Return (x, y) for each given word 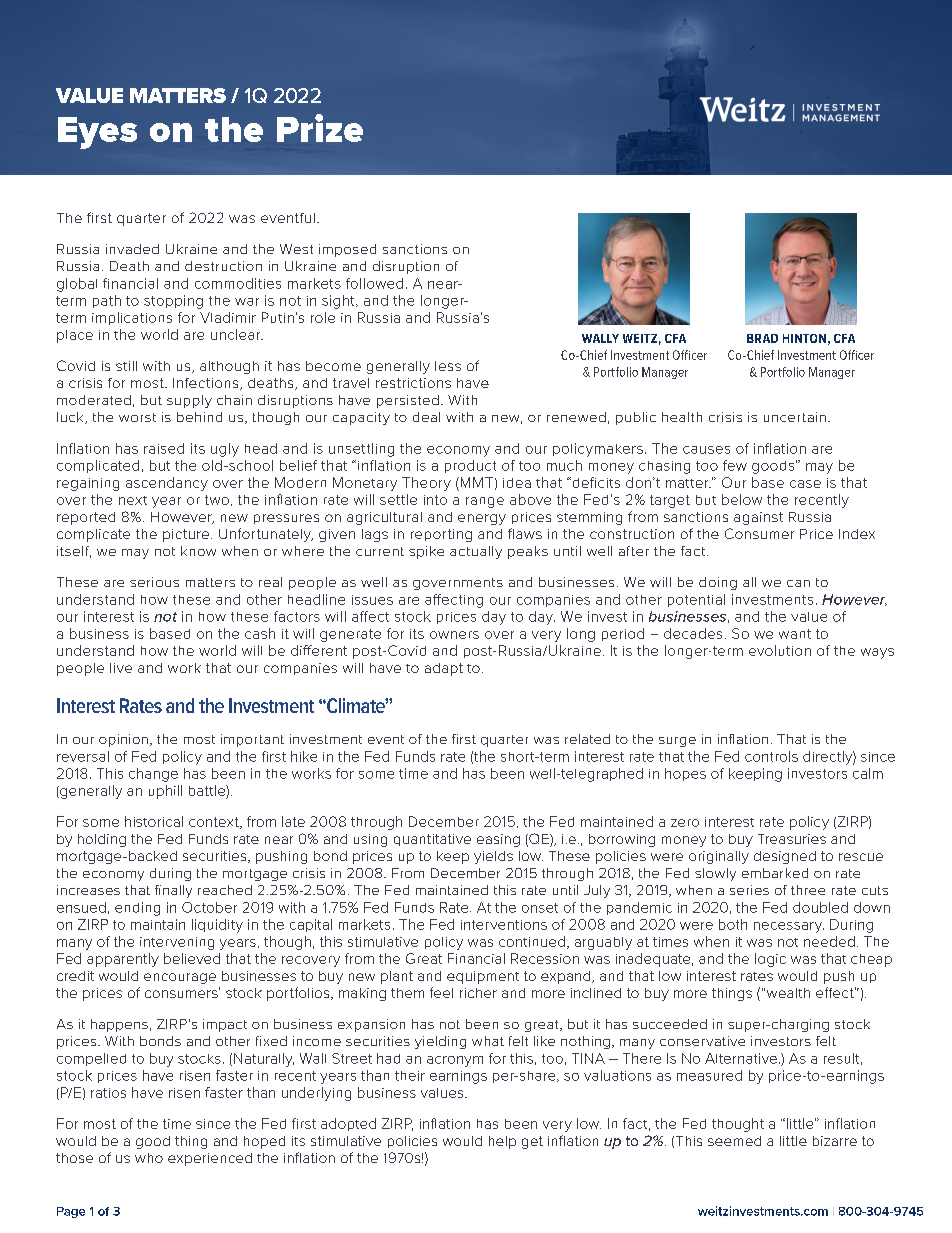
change (153, 775)
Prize (320, 128)
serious (154, 582)
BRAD (762, 338)
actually (476, 552)
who (149, 1158)
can (798, 583)
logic (770, 960)
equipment (483, 977)
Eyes (97, 133)
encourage (180, 978)
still (126, 366)
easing (498, 840)
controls (771, 756)
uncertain (795, 417)
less (448, 366)
